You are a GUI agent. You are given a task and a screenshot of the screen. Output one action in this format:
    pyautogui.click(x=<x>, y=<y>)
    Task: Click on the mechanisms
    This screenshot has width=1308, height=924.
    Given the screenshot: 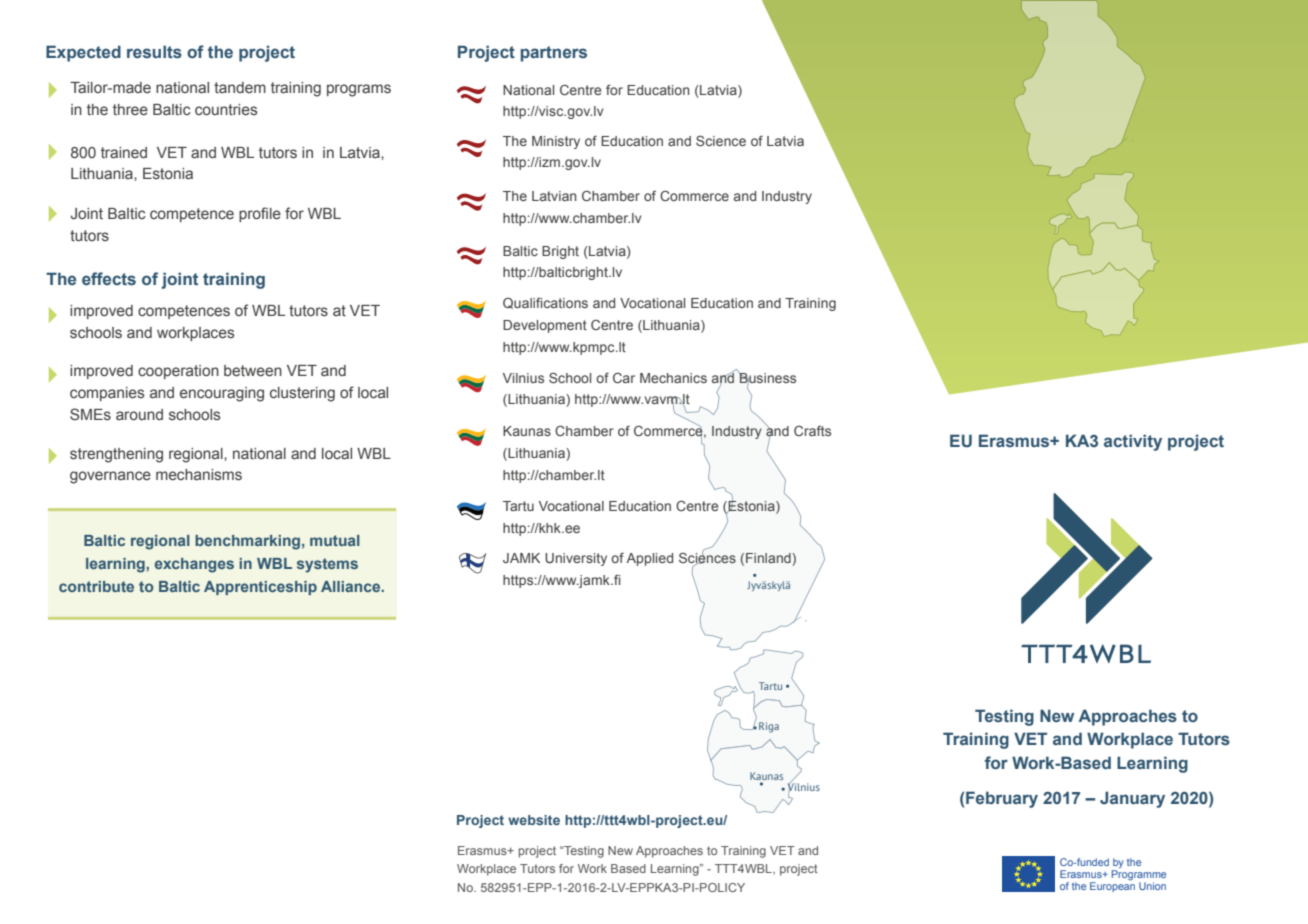 What is the action you would take?
    pyautogui.click(x=199, y=475)
